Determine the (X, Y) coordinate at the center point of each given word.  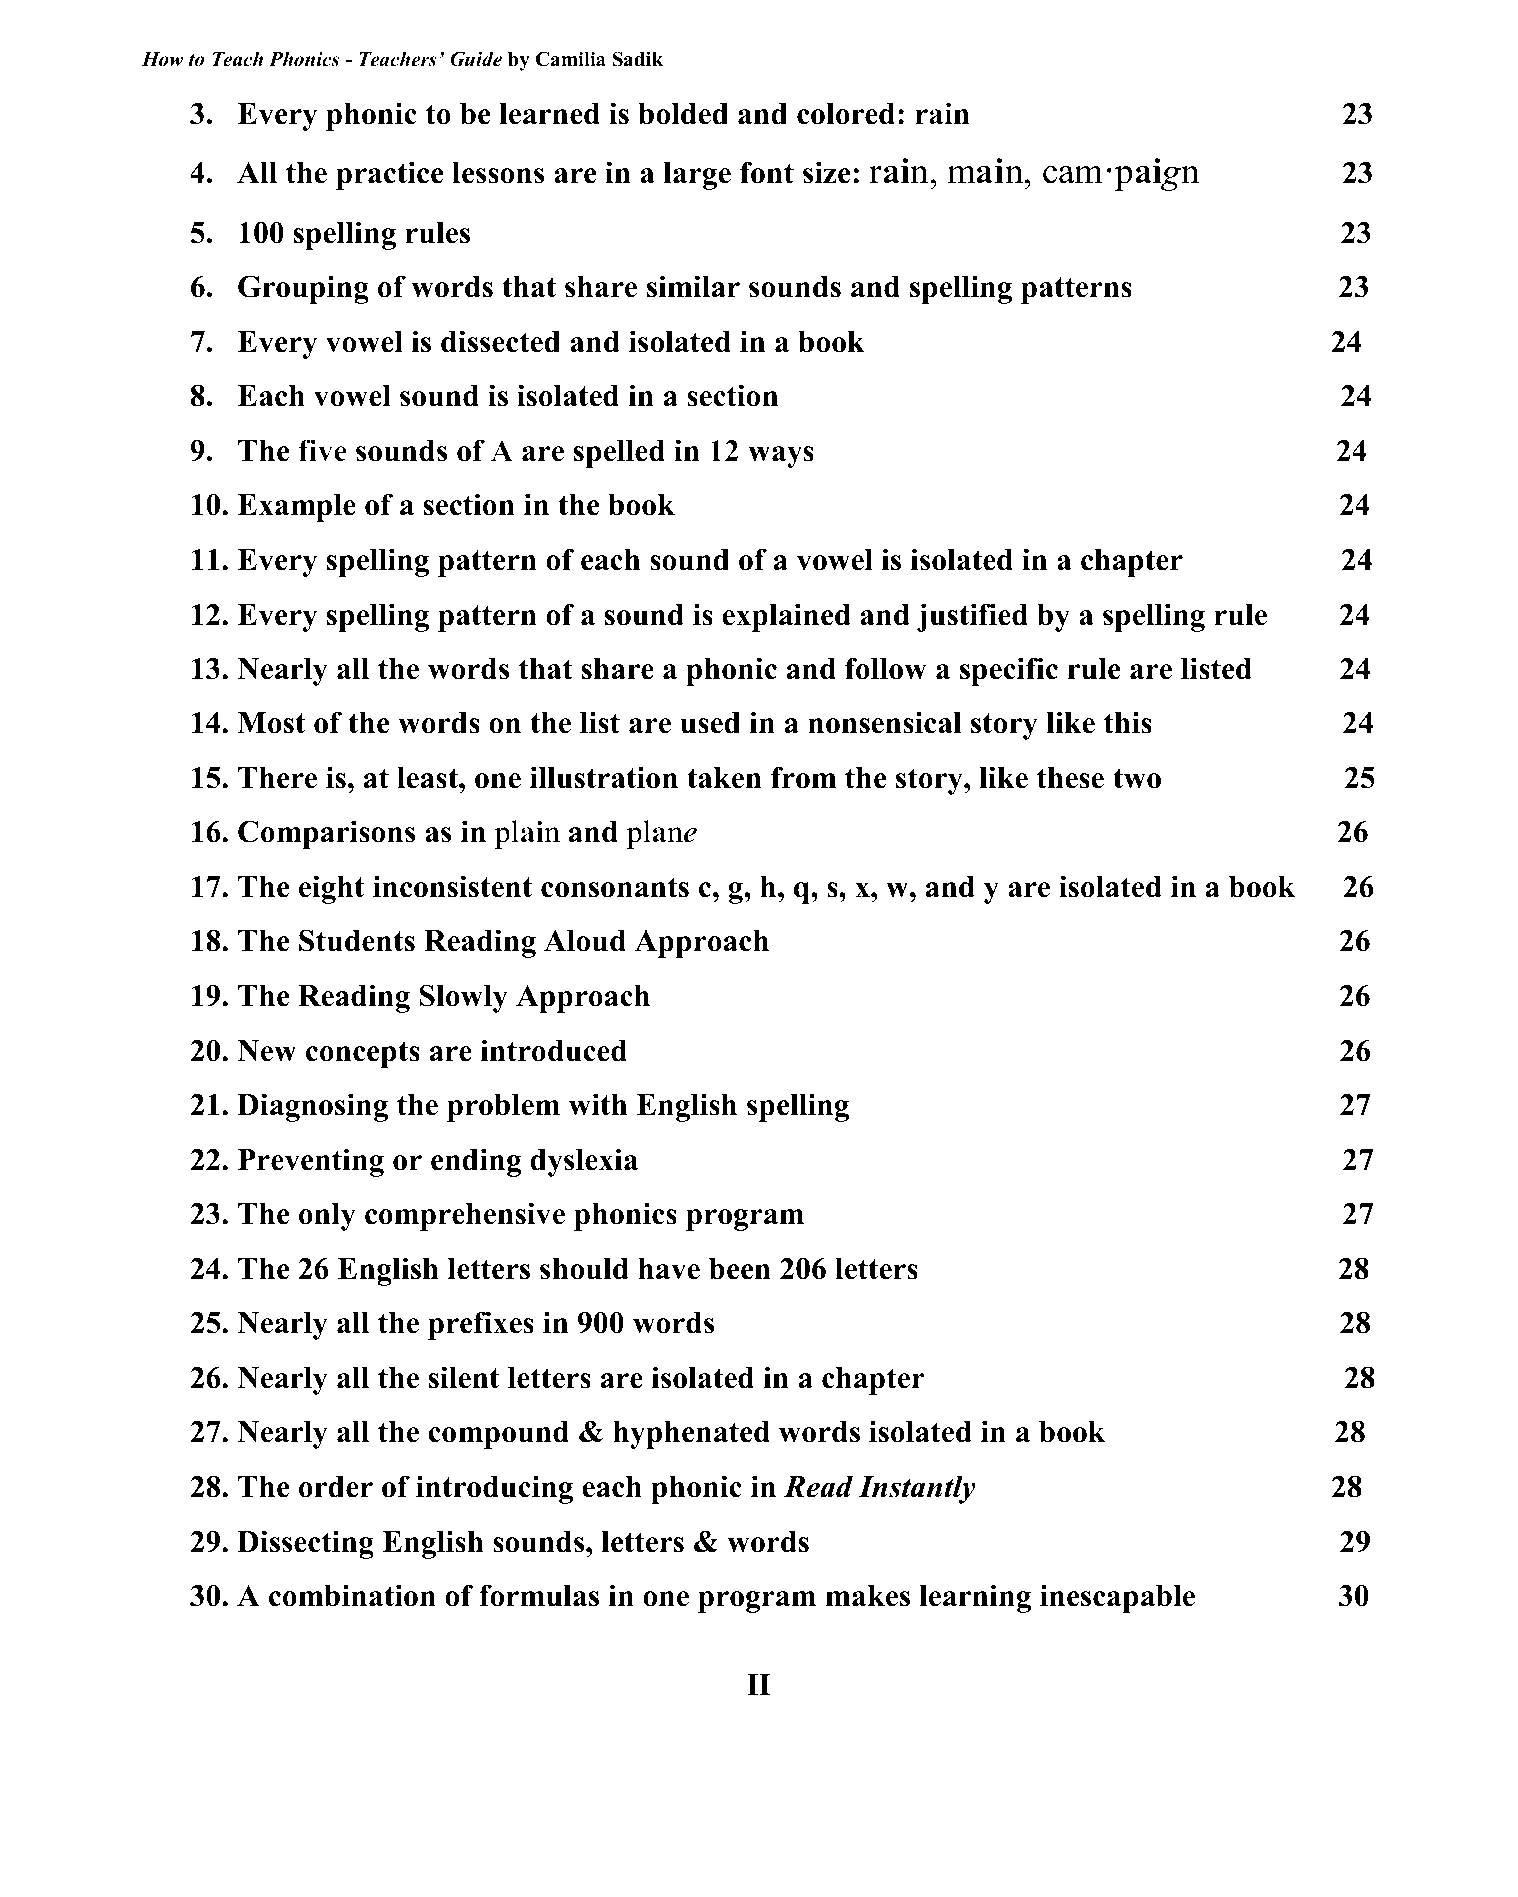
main (986, 170)
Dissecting (305, 1544)
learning (975, 1598)
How (163, 59)
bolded (683, 114)
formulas (539, 1595)
